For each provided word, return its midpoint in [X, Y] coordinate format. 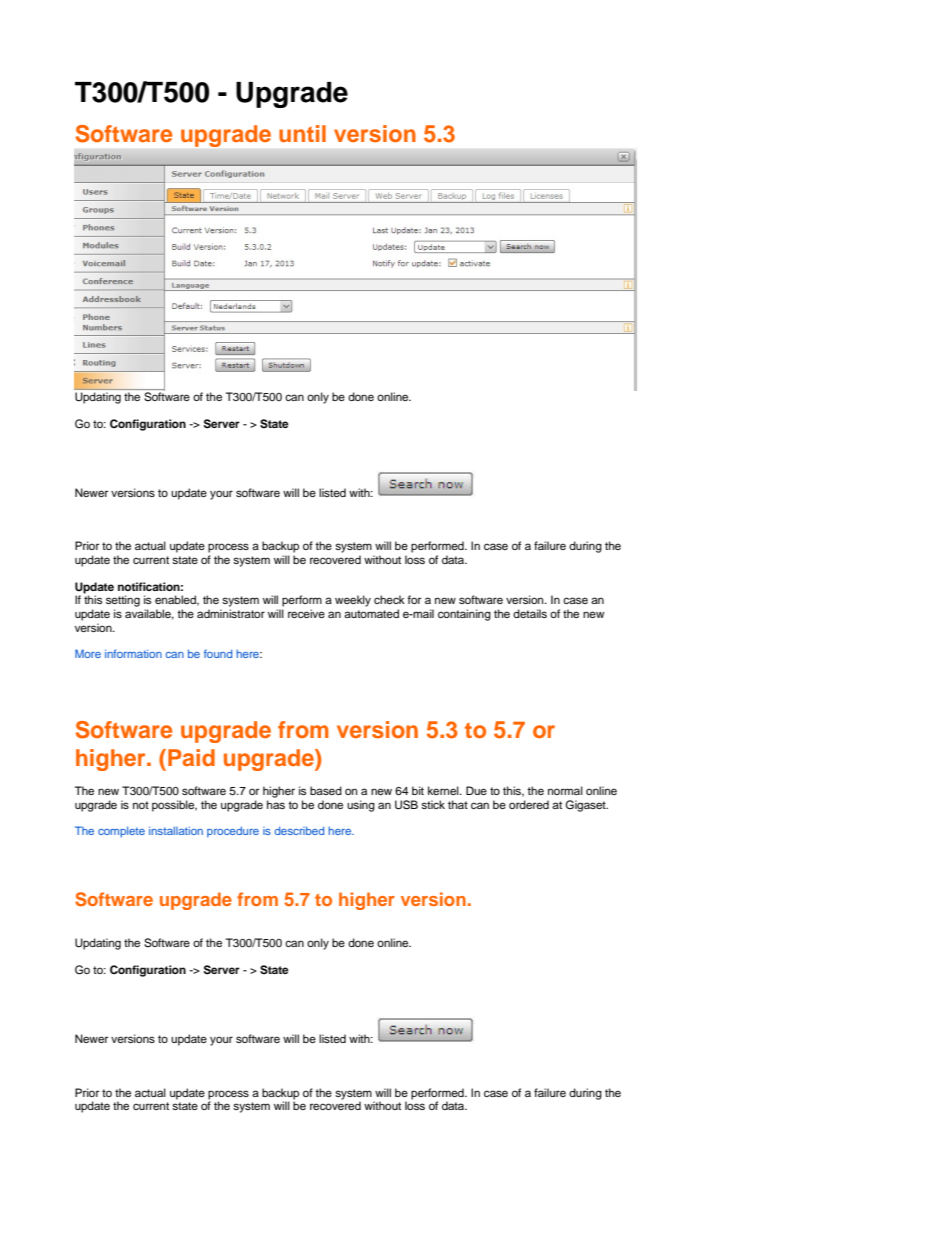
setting [123, 602]
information [133, 653]
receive [306, 613]
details [530, 613]
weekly [353, 601]
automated [371, 613]
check [389, 599]
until [302, 133]
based [326, 790]
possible [174, 806]
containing [464, 615]
